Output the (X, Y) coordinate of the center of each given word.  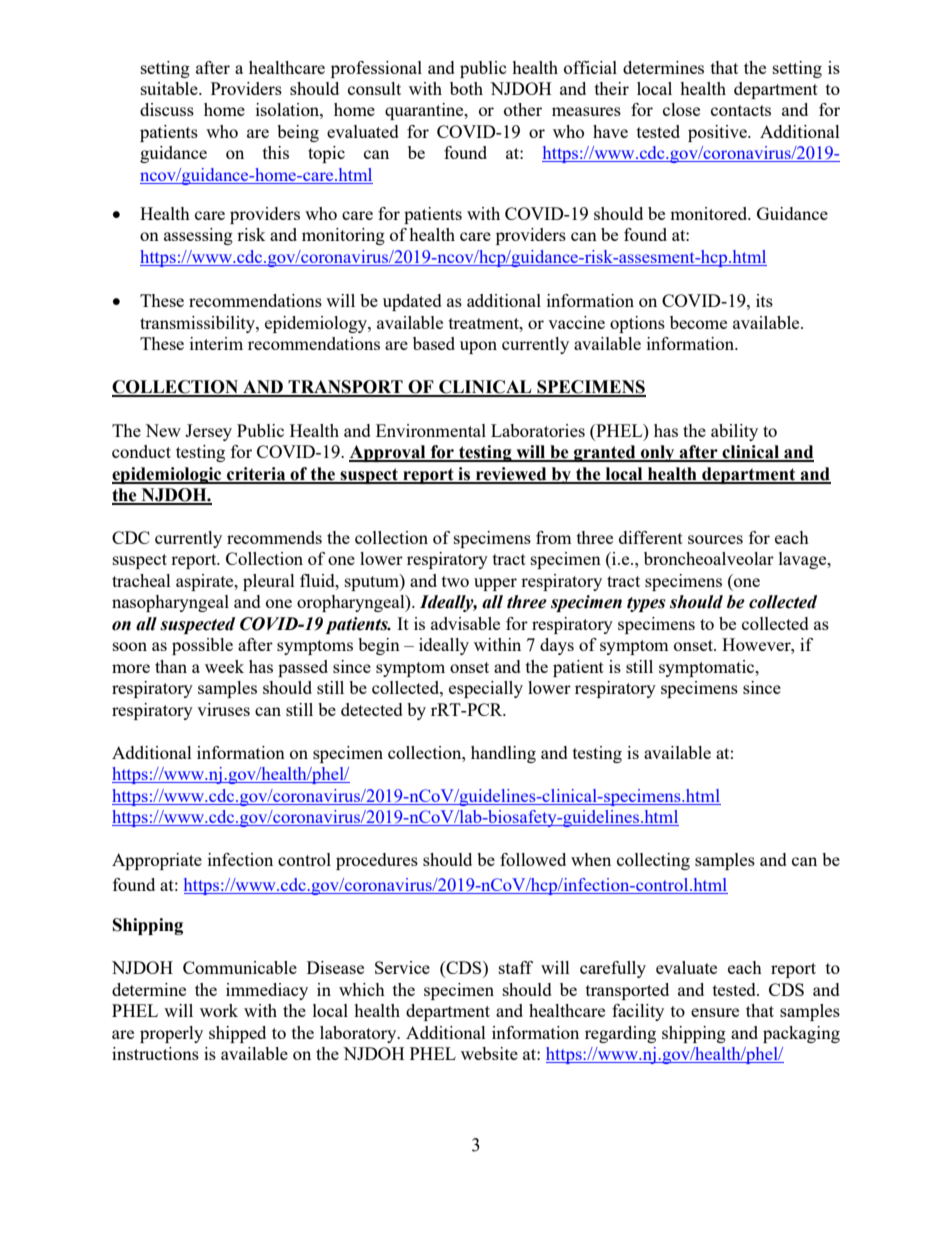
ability (734, 432)
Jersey (208, 432)
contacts (741, 110)
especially (486, 689)
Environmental (431, 430)
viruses (223, 709)
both (466, 88)
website (489, 1053)
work (219, 1010)
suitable (170, 88)
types (646, 604)
